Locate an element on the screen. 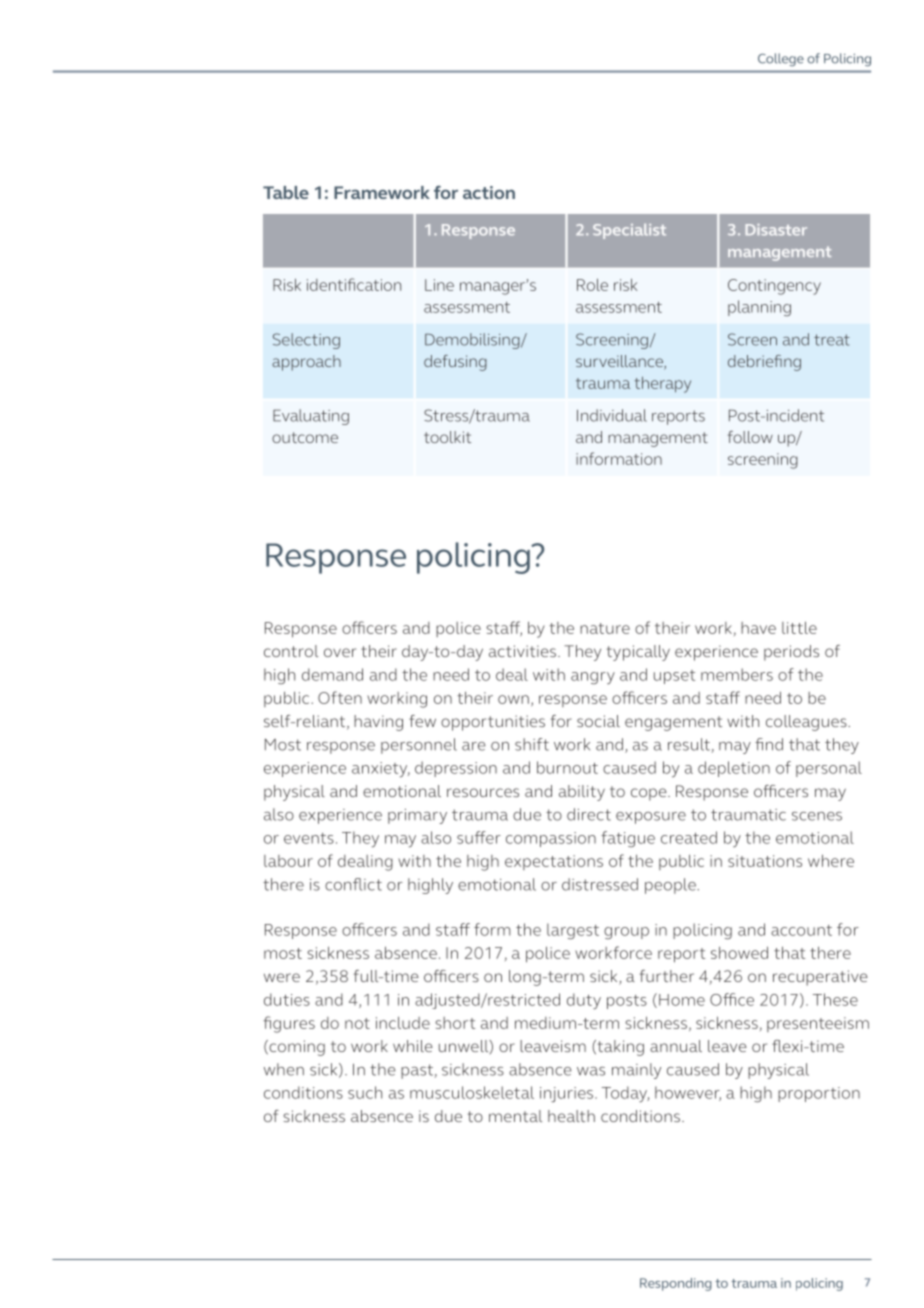 The width and height of the screenshot is (924, 1308). situations is located at coordinates (765, 861).
